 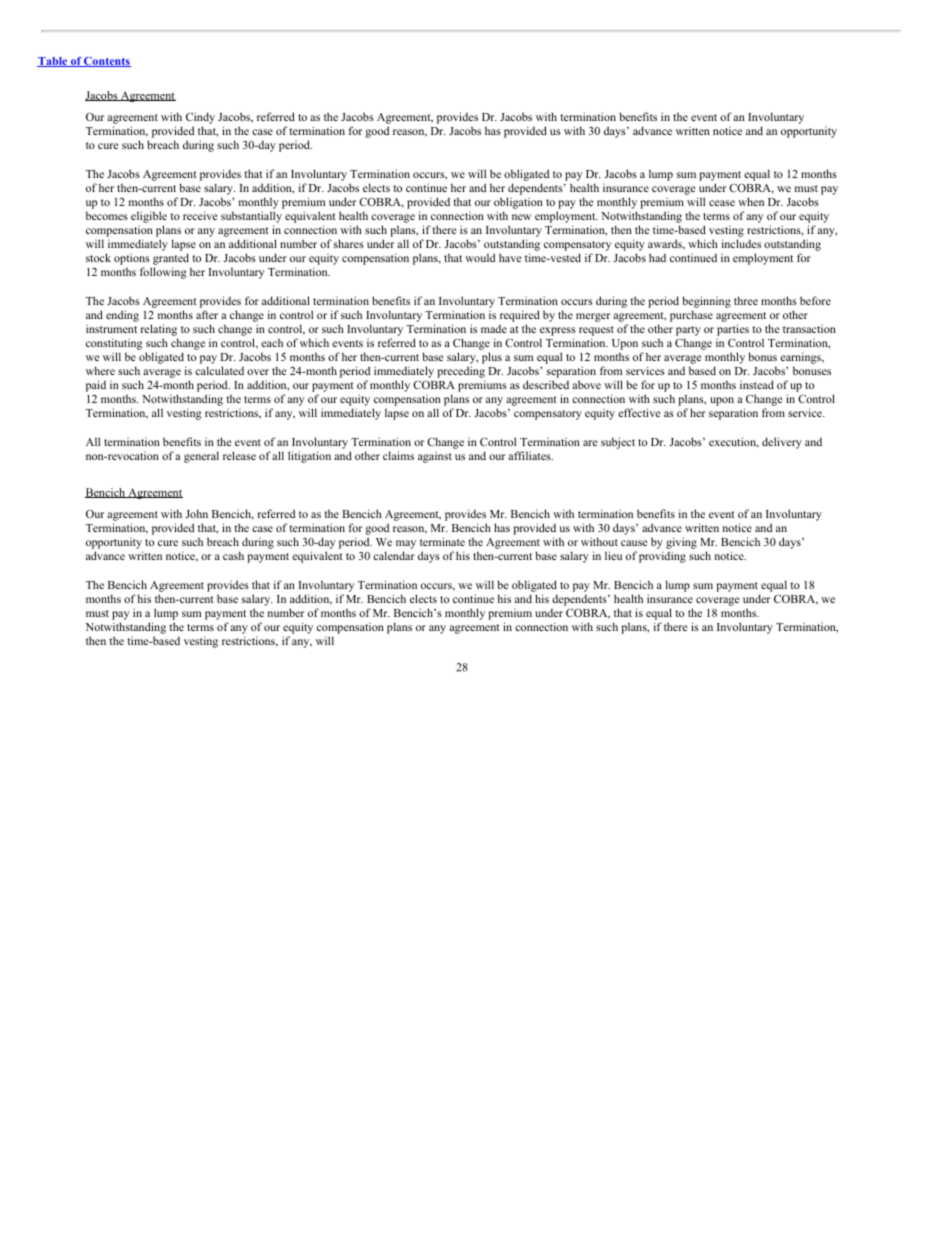 I want to click on ending, so click(x=122, y=316).
